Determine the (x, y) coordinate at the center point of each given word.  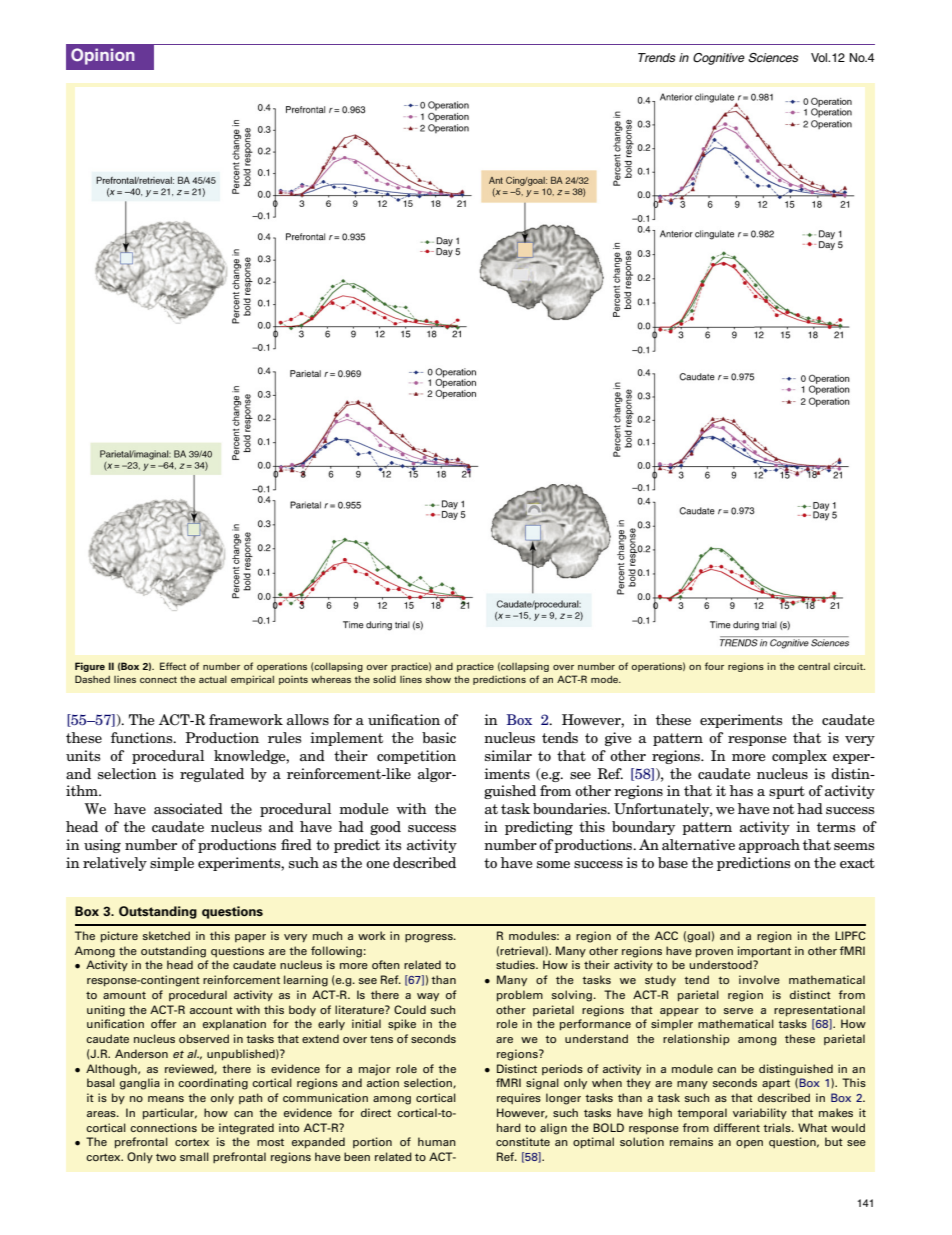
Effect (173, 666)
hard (509, 1127)
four (714, 666)
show (438, 679)
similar (508, 755)
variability (760, 1113)
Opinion (103, 56)
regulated (212, 775)
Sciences (773, 58)
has (741, 790)
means (166, 1099)
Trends (657, 57)
